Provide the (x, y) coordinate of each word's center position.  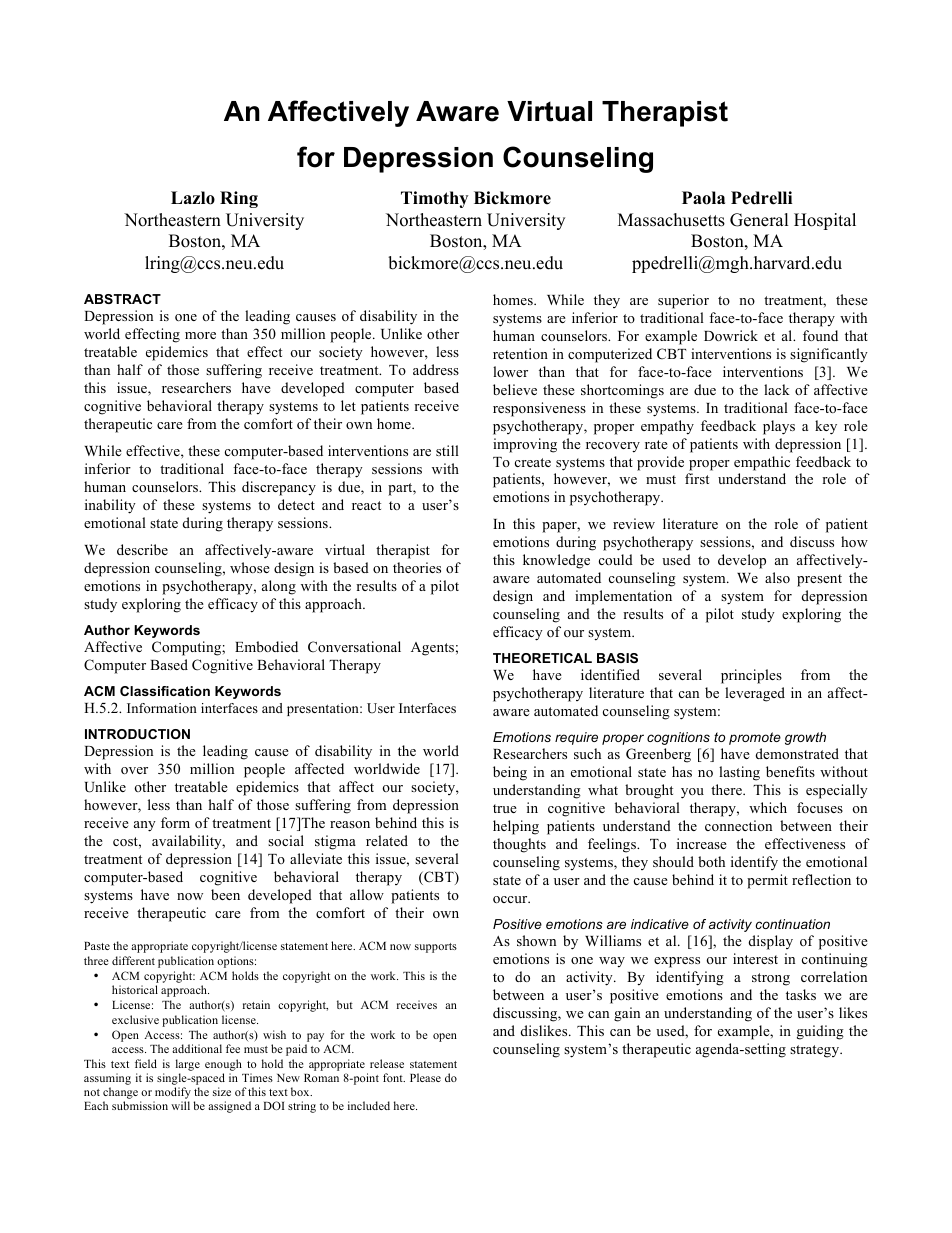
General (759, 220)
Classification (165, 691)
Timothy (434, 199)
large (188, 1065)
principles (751, 676)
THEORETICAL (542, 658)
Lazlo (193, 198)
